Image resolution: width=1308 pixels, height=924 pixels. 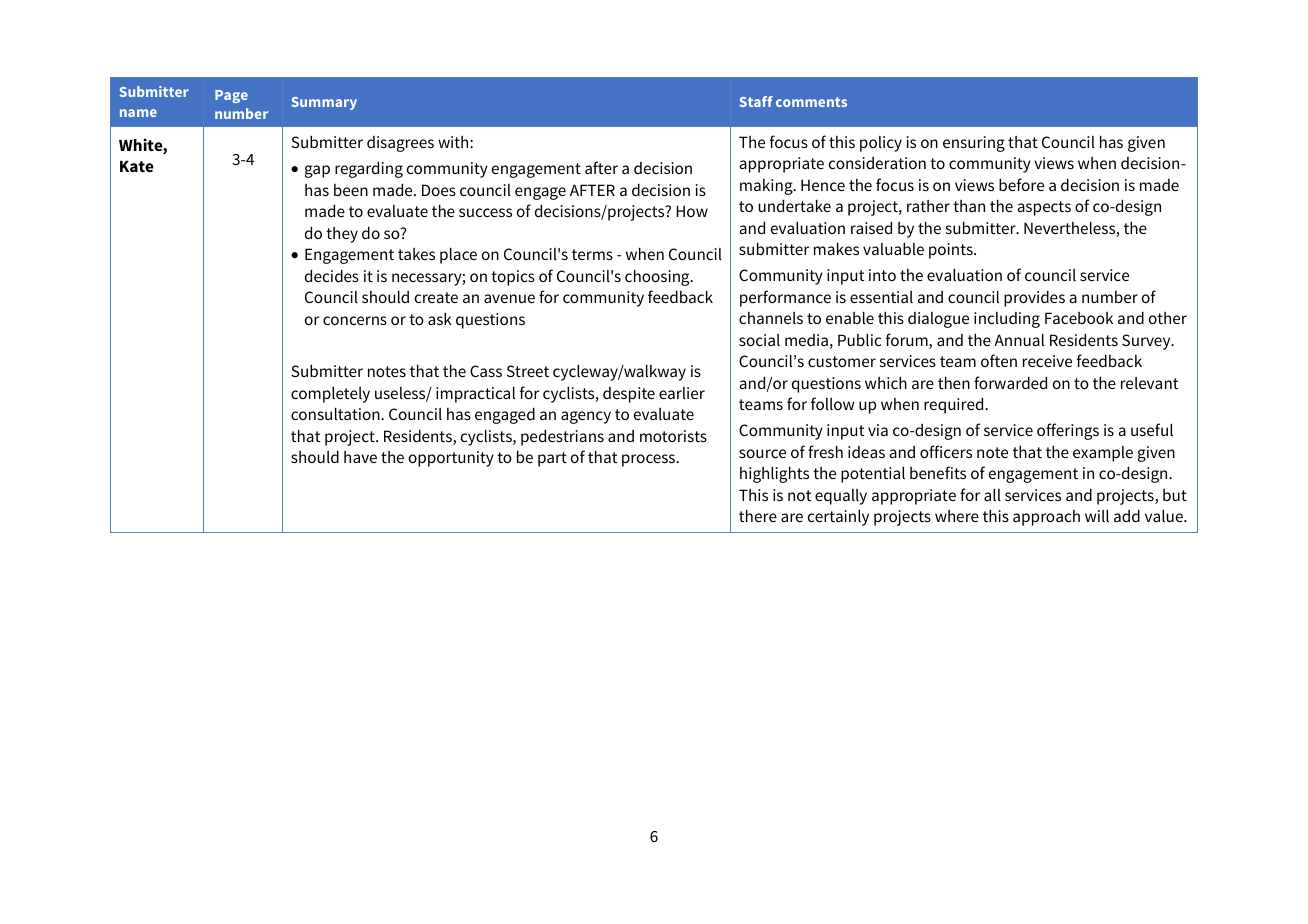 I want to click on concerns, so click(x=355, y=320).
